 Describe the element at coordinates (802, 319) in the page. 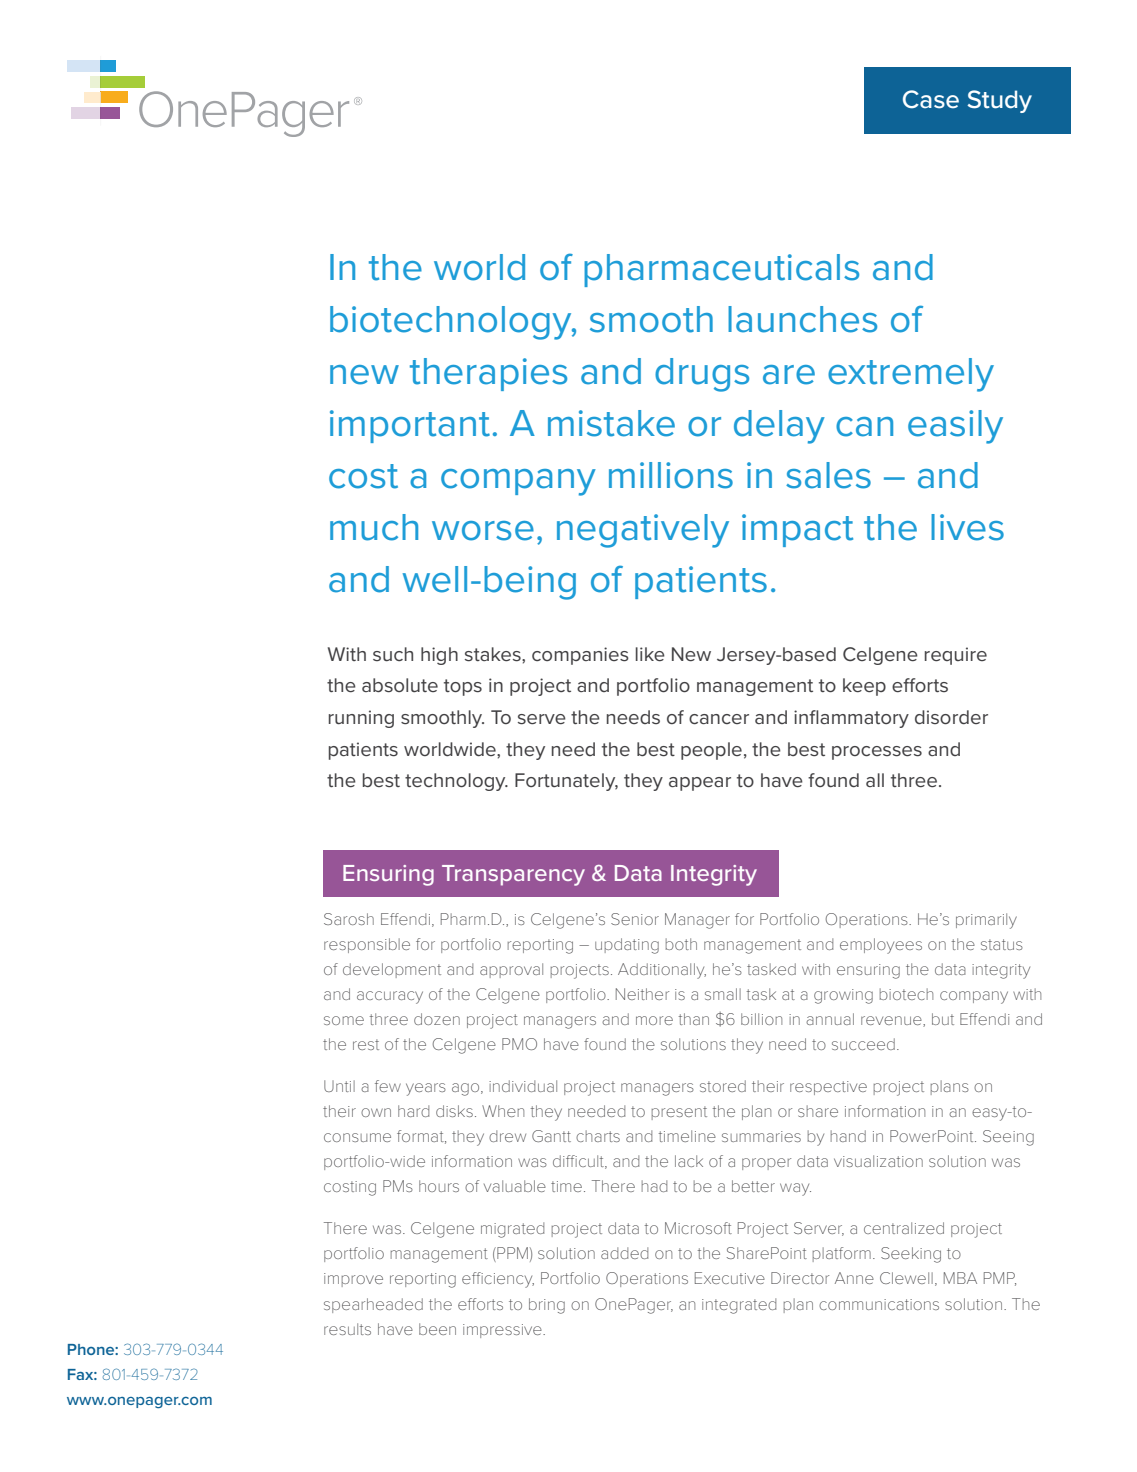

I see `launches` at that location.
